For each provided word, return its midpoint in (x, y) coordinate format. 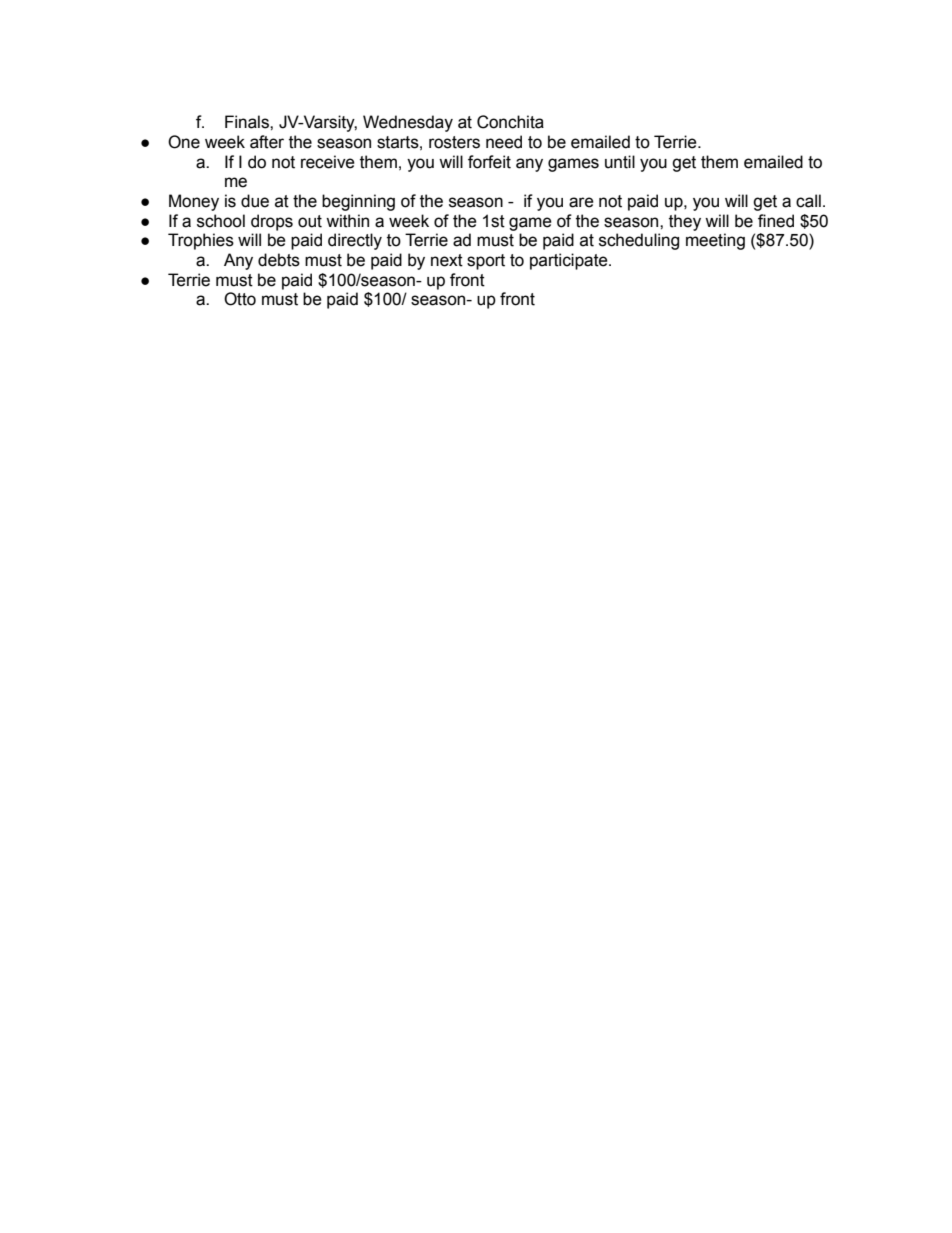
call (808, 201)
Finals (248, 122)
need (504, 142)
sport (486, 262)
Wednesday (408, 123)
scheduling (639, 241)
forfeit (489, 162)
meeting (715, 241)
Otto (240, 299)
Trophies (201, 241)
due (255, 201)
